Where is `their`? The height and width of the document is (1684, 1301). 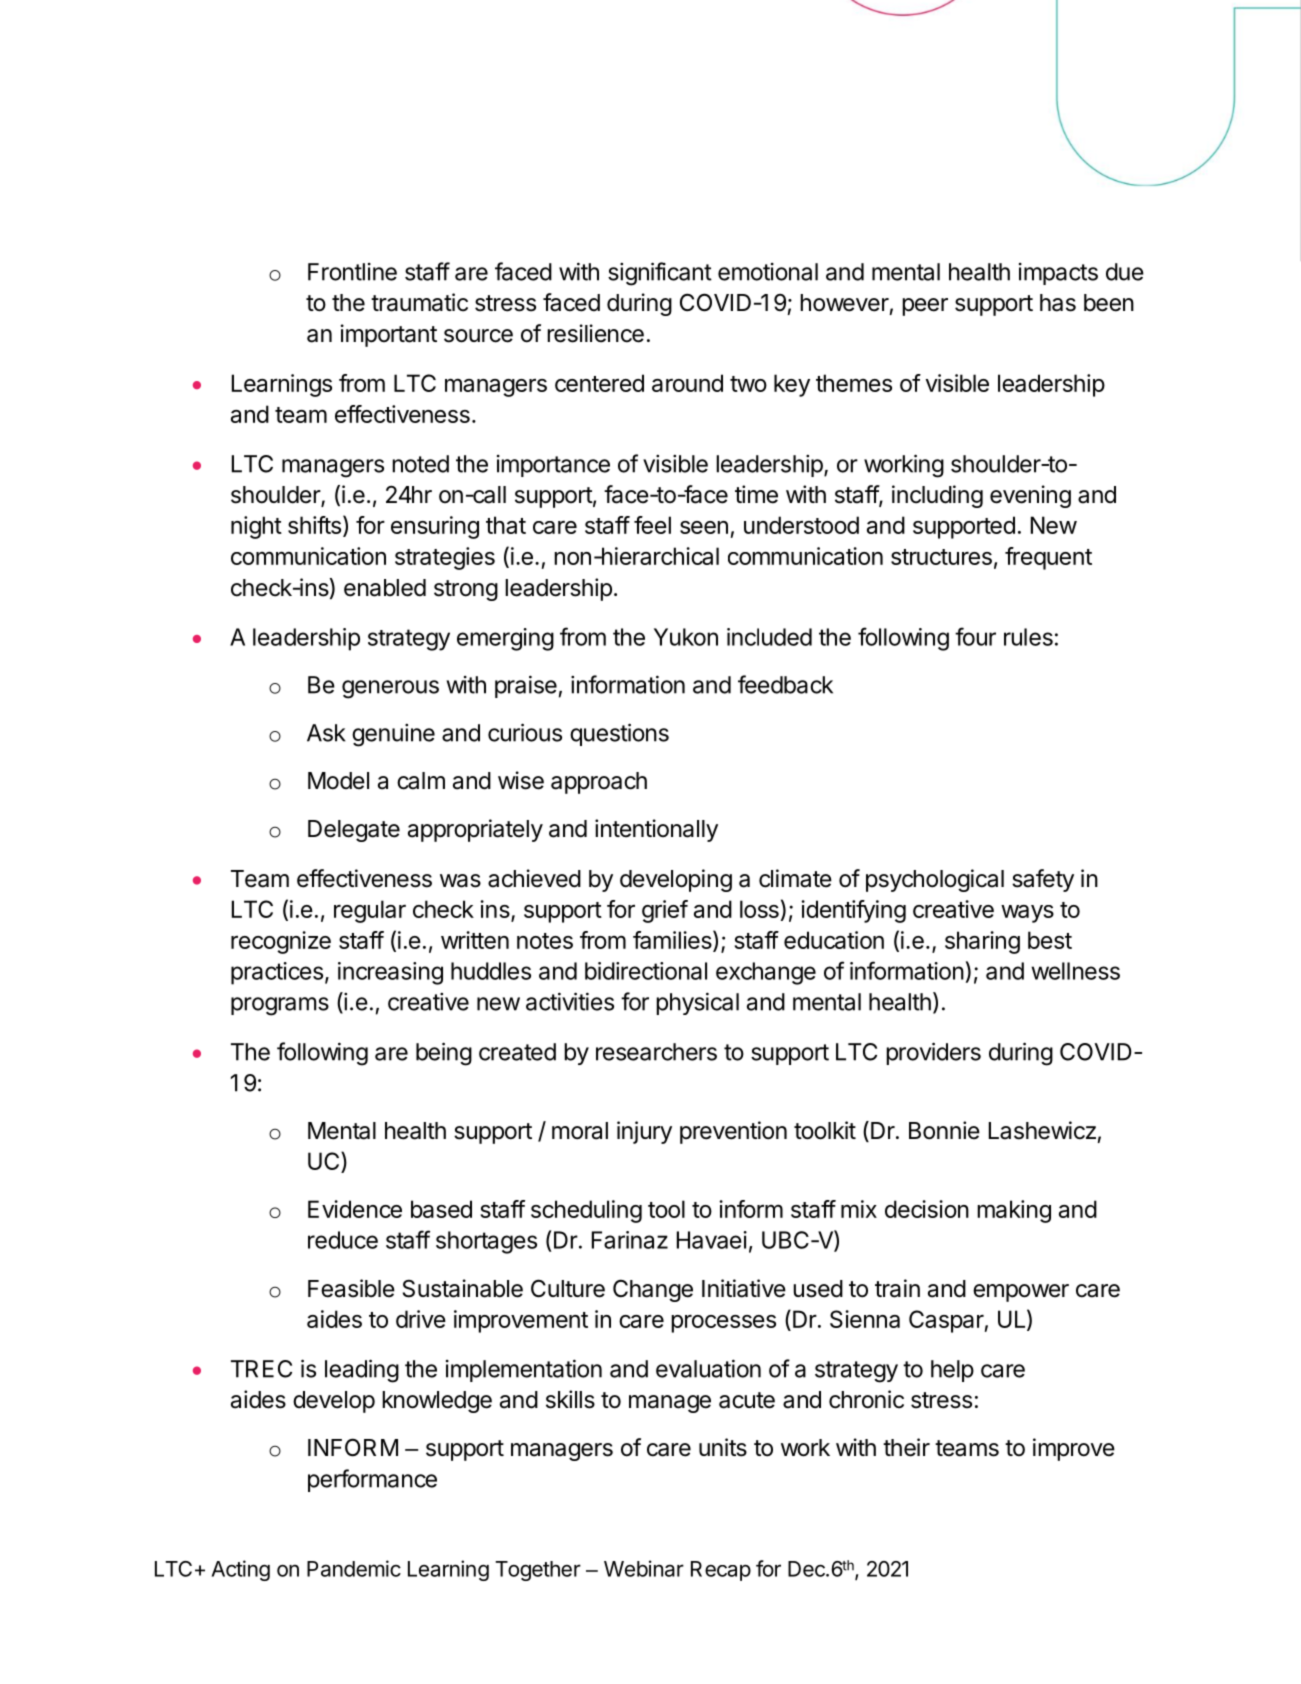 their is located at coordinates (906, 1447).
